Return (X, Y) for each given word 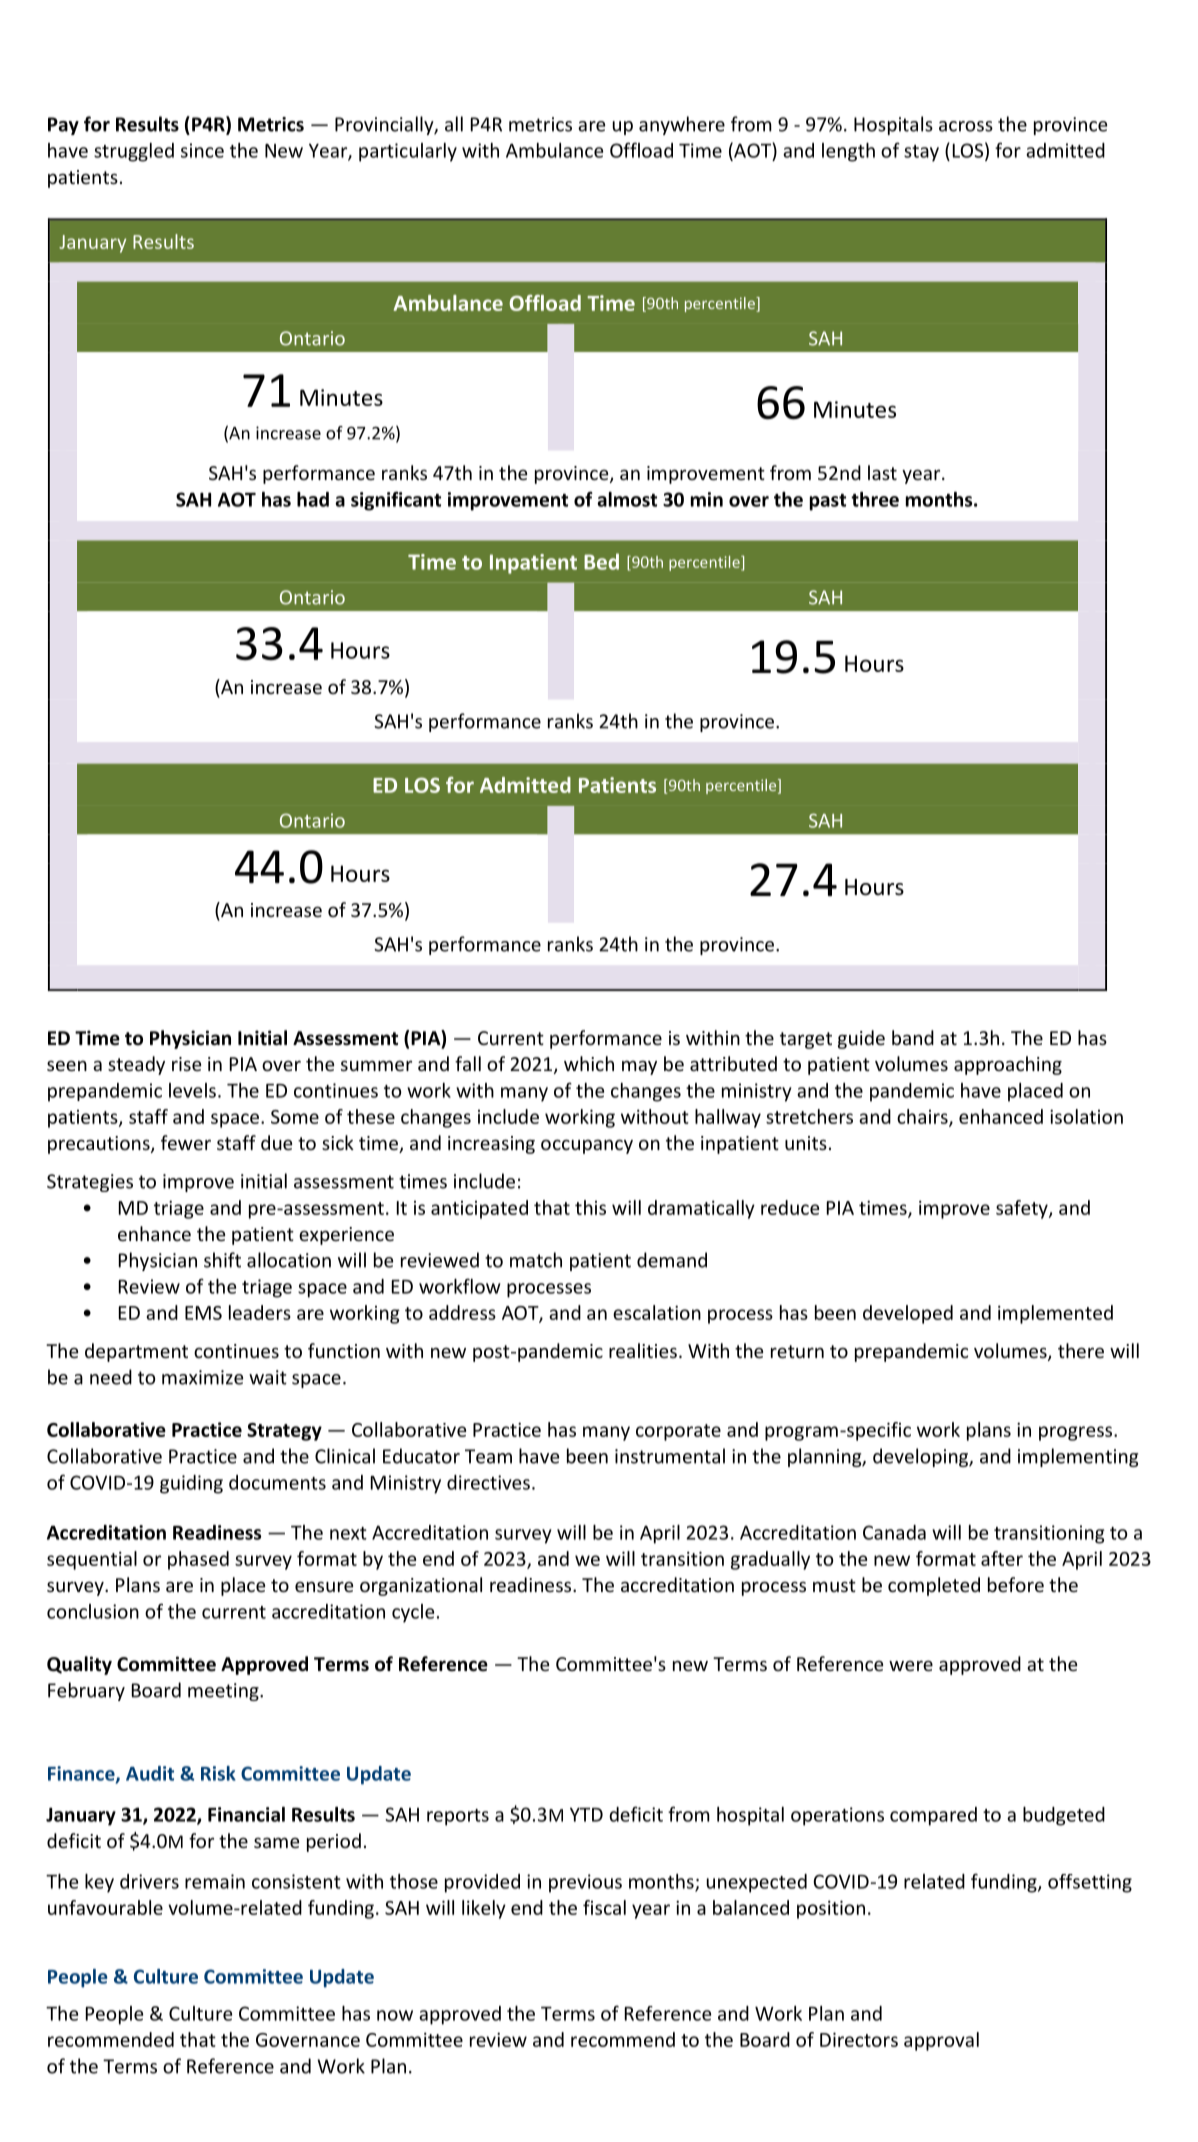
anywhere (682, 125)
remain (215, 1881)
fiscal (604, 1907)
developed (908, 1314)
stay (921, 153)
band (913, 1037)
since (202, 150)
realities (643, 1350)
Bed (601, 561)
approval (941, 2041)
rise (186, 1064)
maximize (203, 1377)
